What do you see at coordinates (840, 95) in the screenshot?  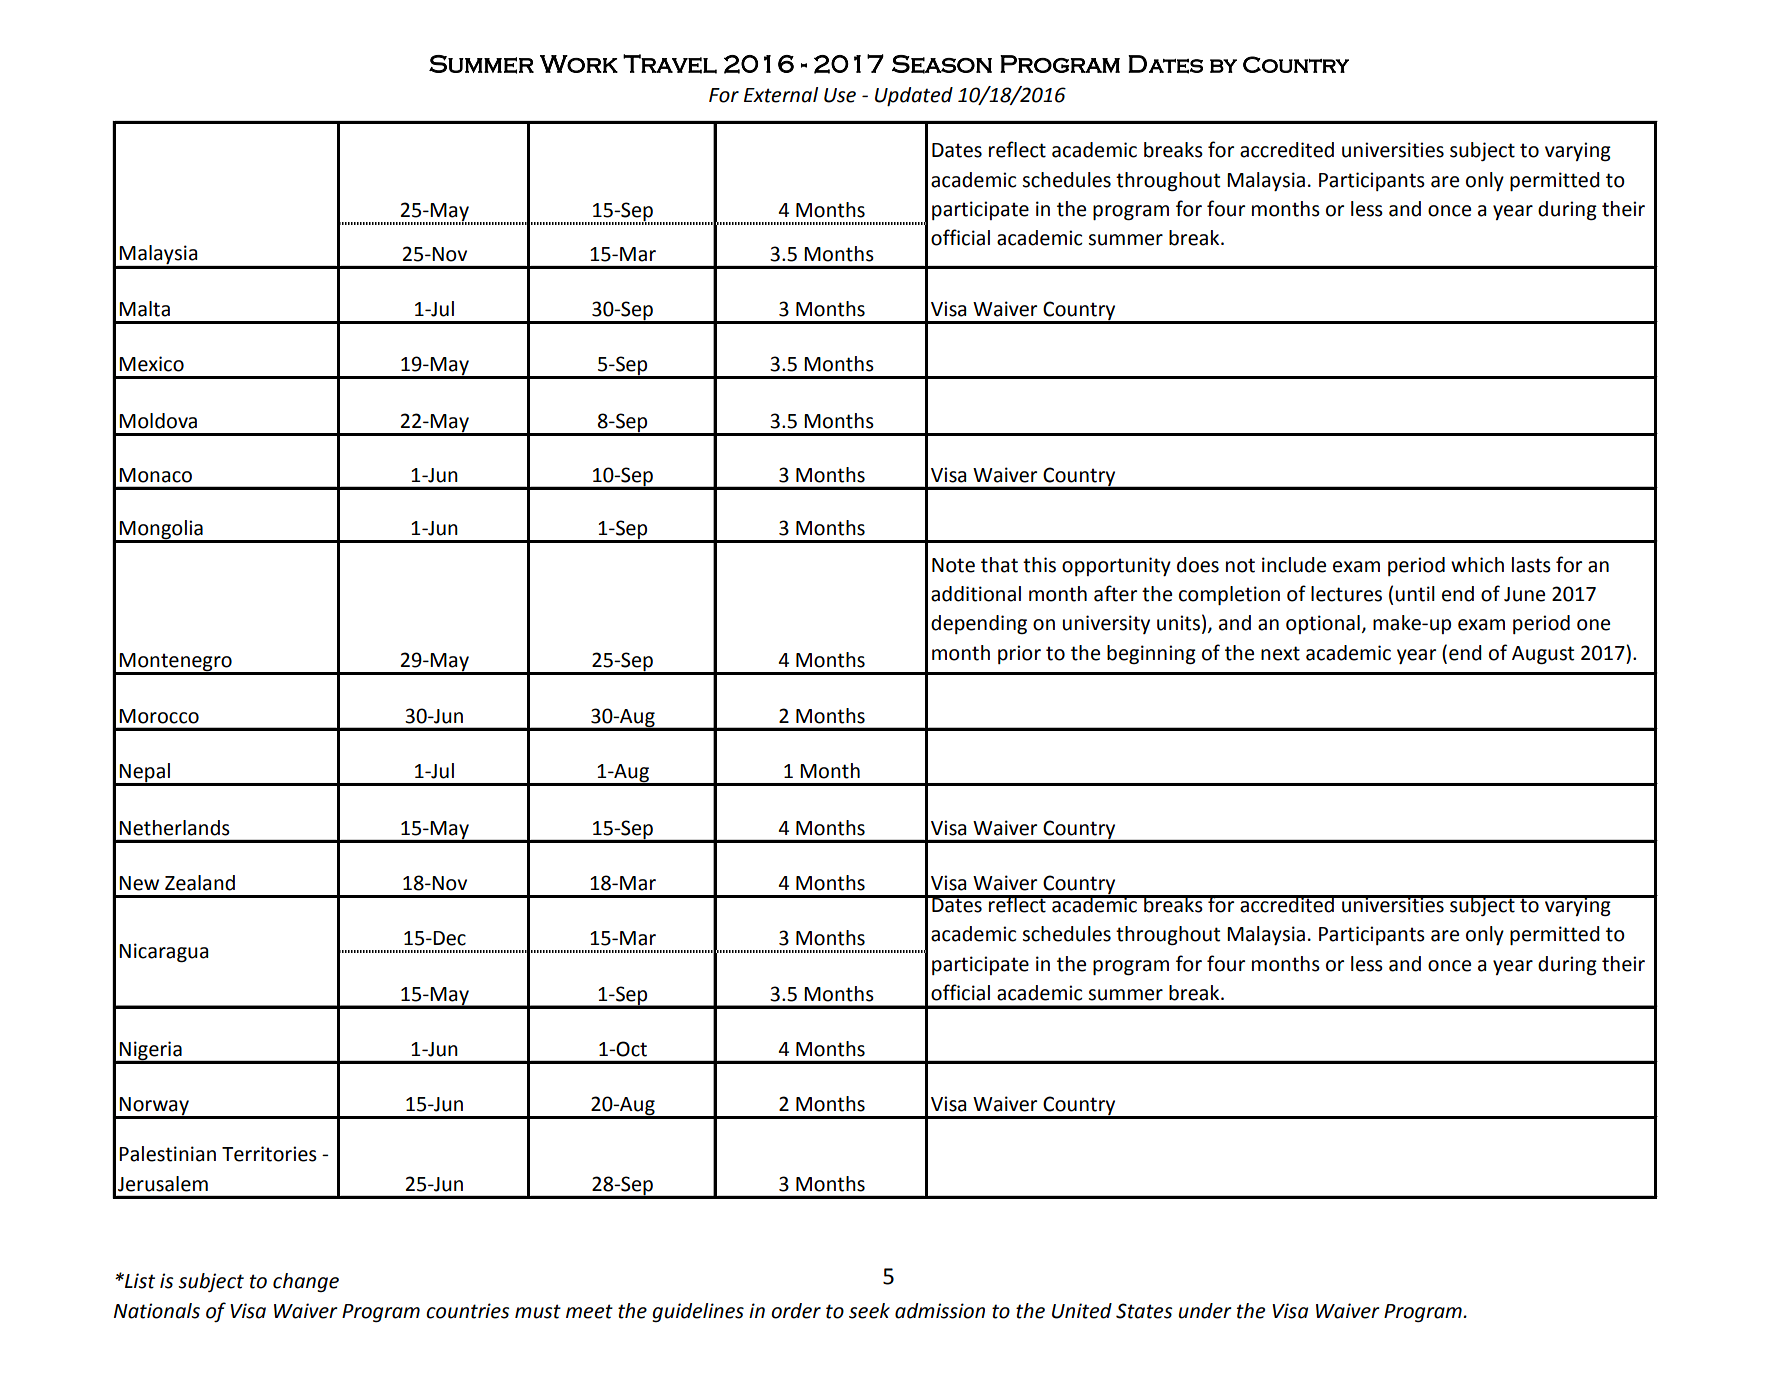 I see `Use` at bounding box center [840, 95].
